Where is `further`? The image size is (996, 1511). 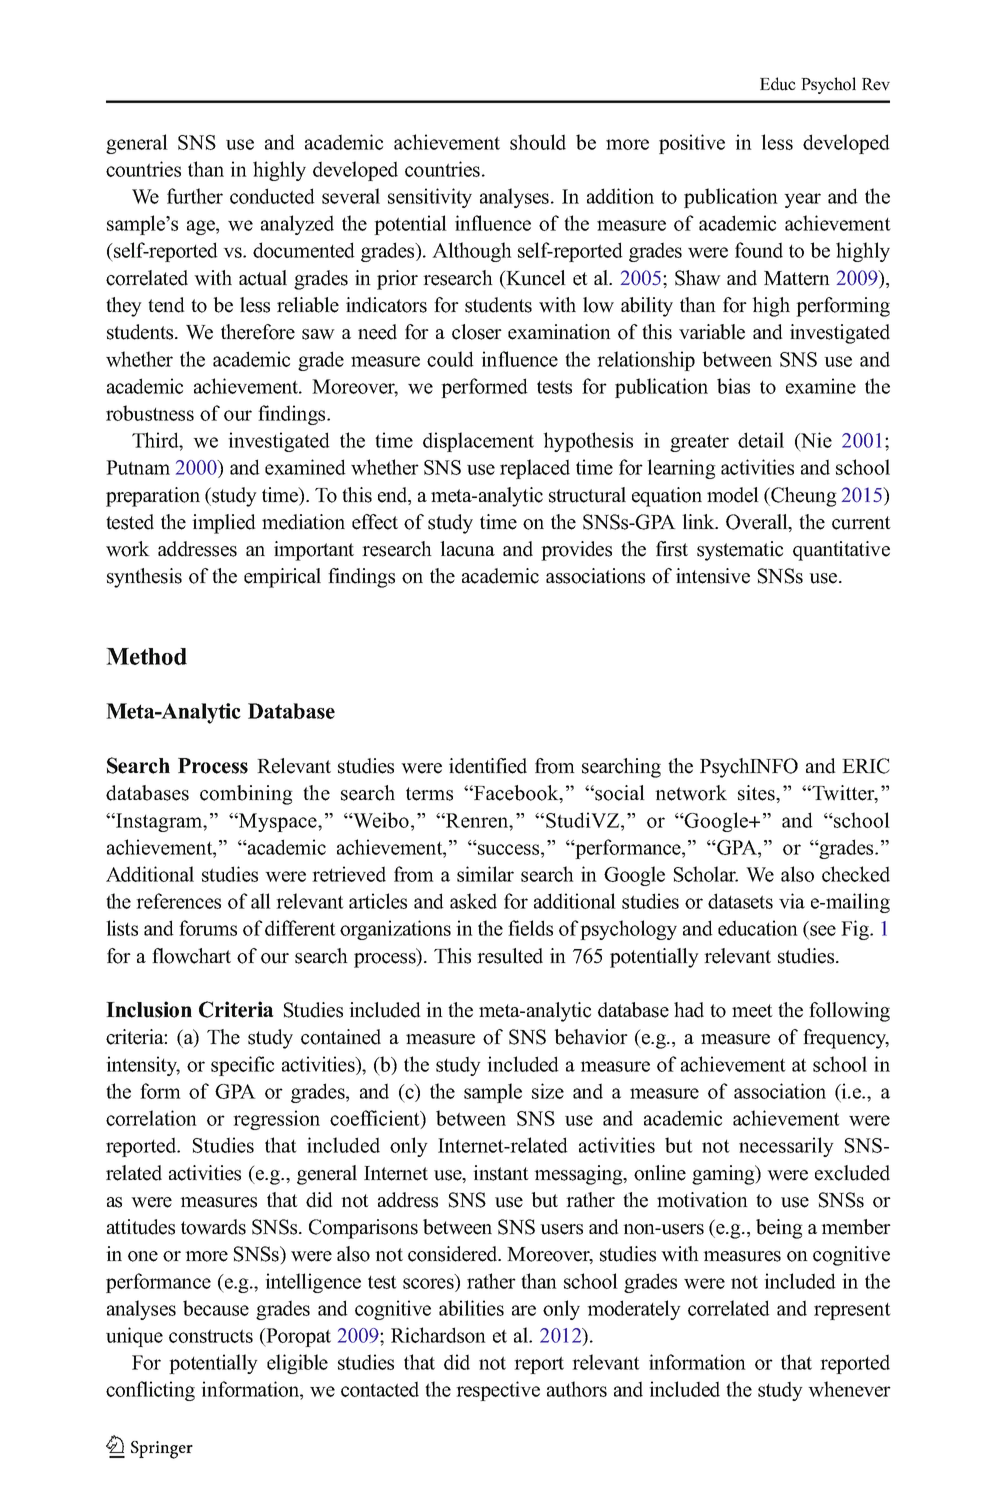 further is located at coordinates (195, 196).
